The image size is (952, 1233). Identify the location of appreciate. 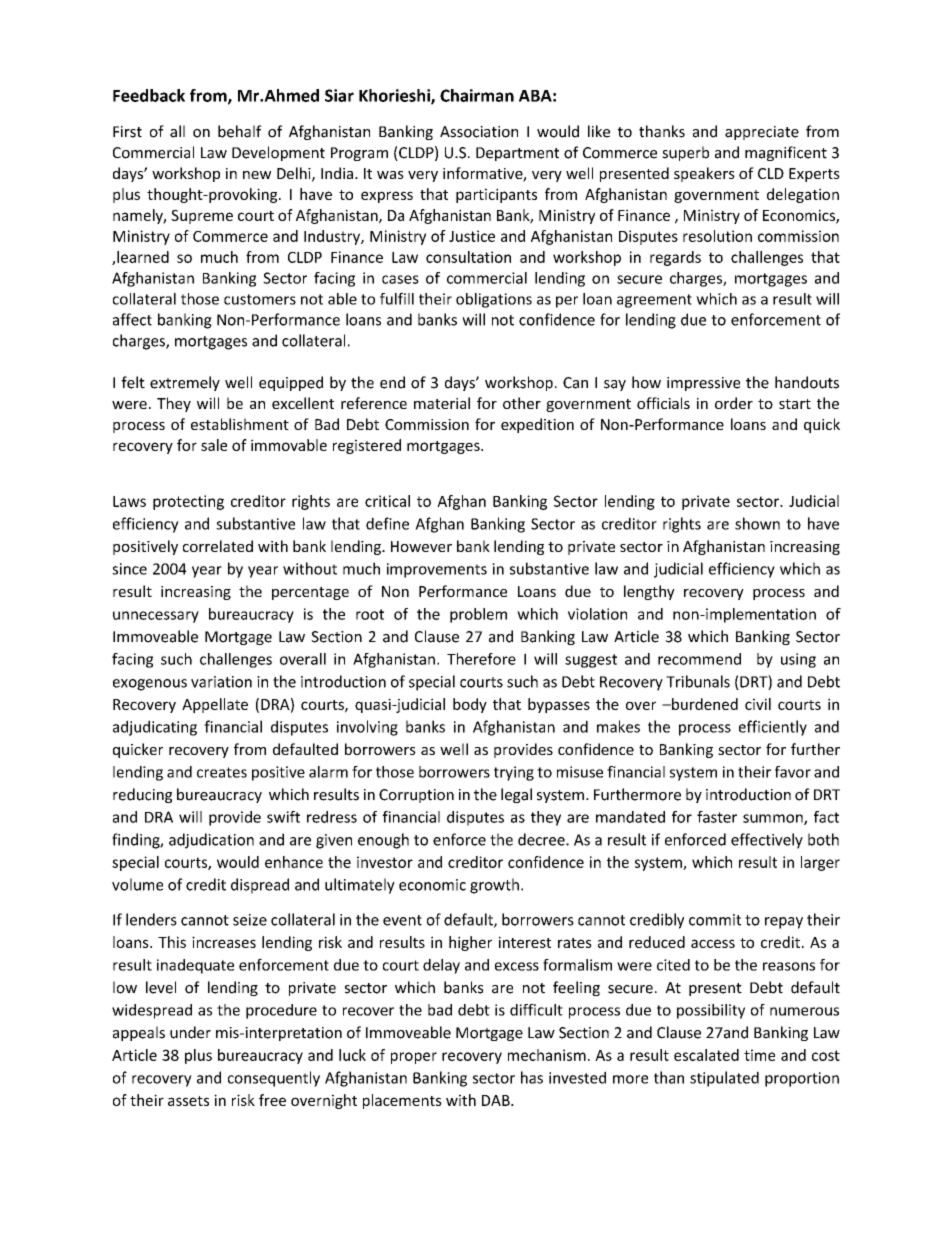
(762, 133).
